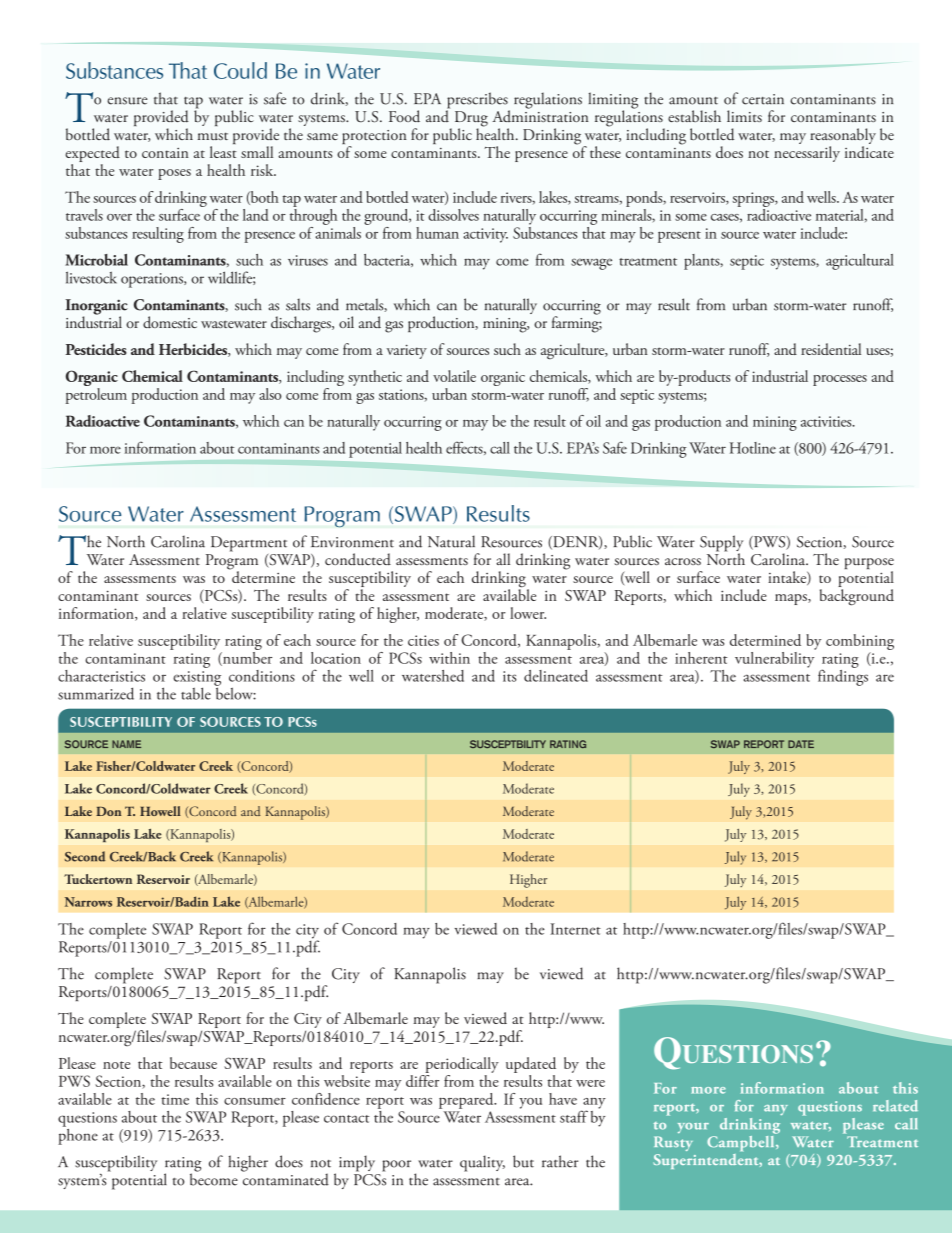 The width and height of the document is (952, 1233). Describe the element at coordinates (175, 1099) in the document. I see `time` at that location.
